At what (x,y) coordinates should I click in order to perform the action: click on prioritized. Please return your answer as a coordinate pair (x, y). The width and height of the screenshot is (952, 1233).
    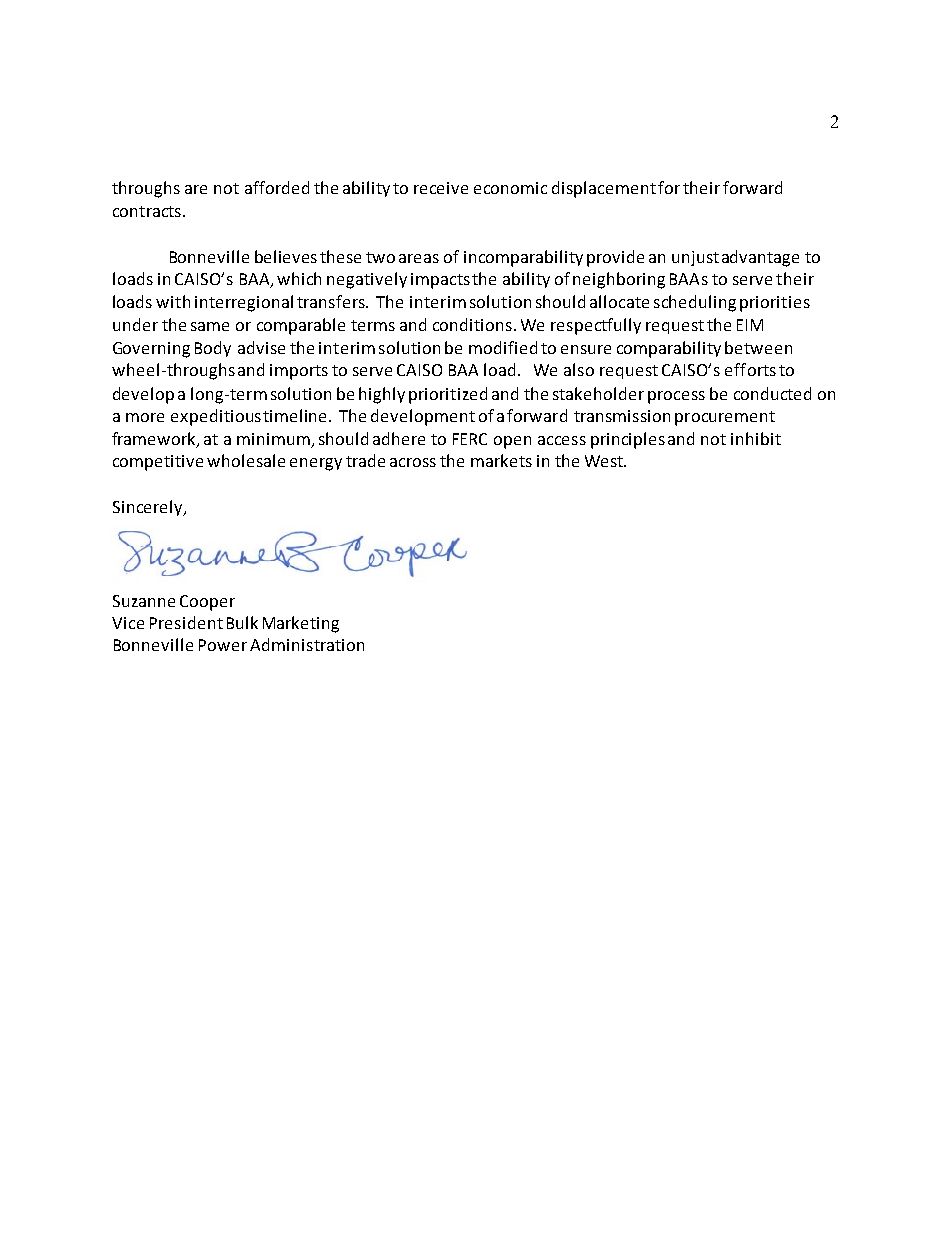
    Looking at the image, I should click on (448, 395).
